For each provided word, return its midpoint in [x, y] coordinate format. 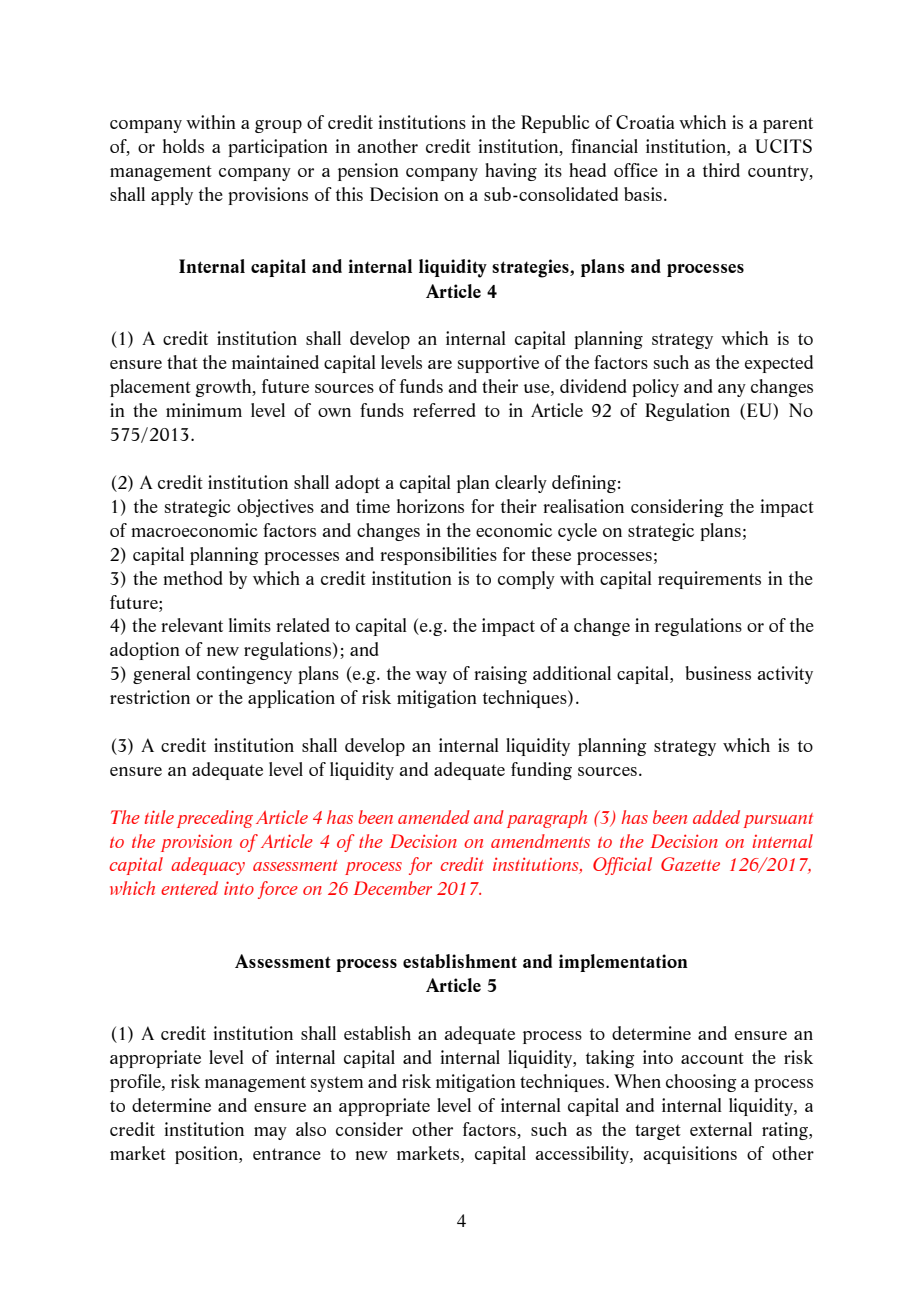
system [337, 1084]
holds [183, 146]
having [511, 172]
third [721, 170]
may [270, 1133]
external [721, 1129]
